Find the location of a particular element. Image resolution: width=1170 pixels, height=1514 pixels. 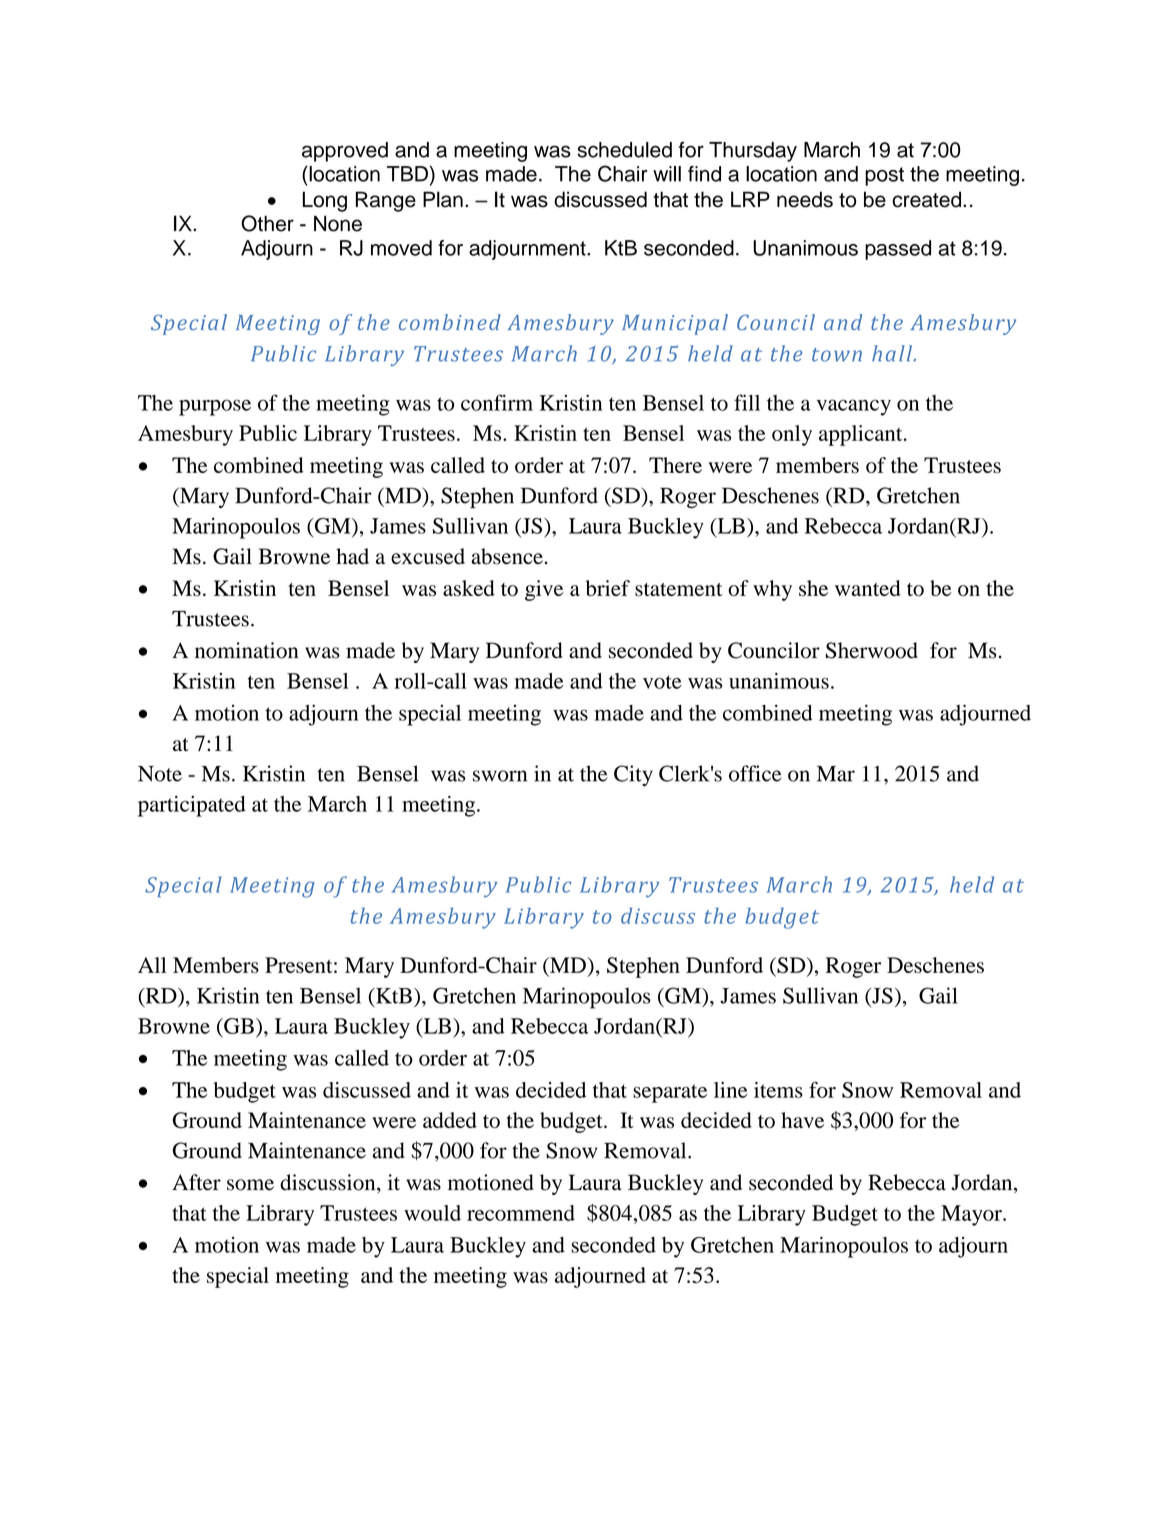

post is located at coordinates (884, 176).
